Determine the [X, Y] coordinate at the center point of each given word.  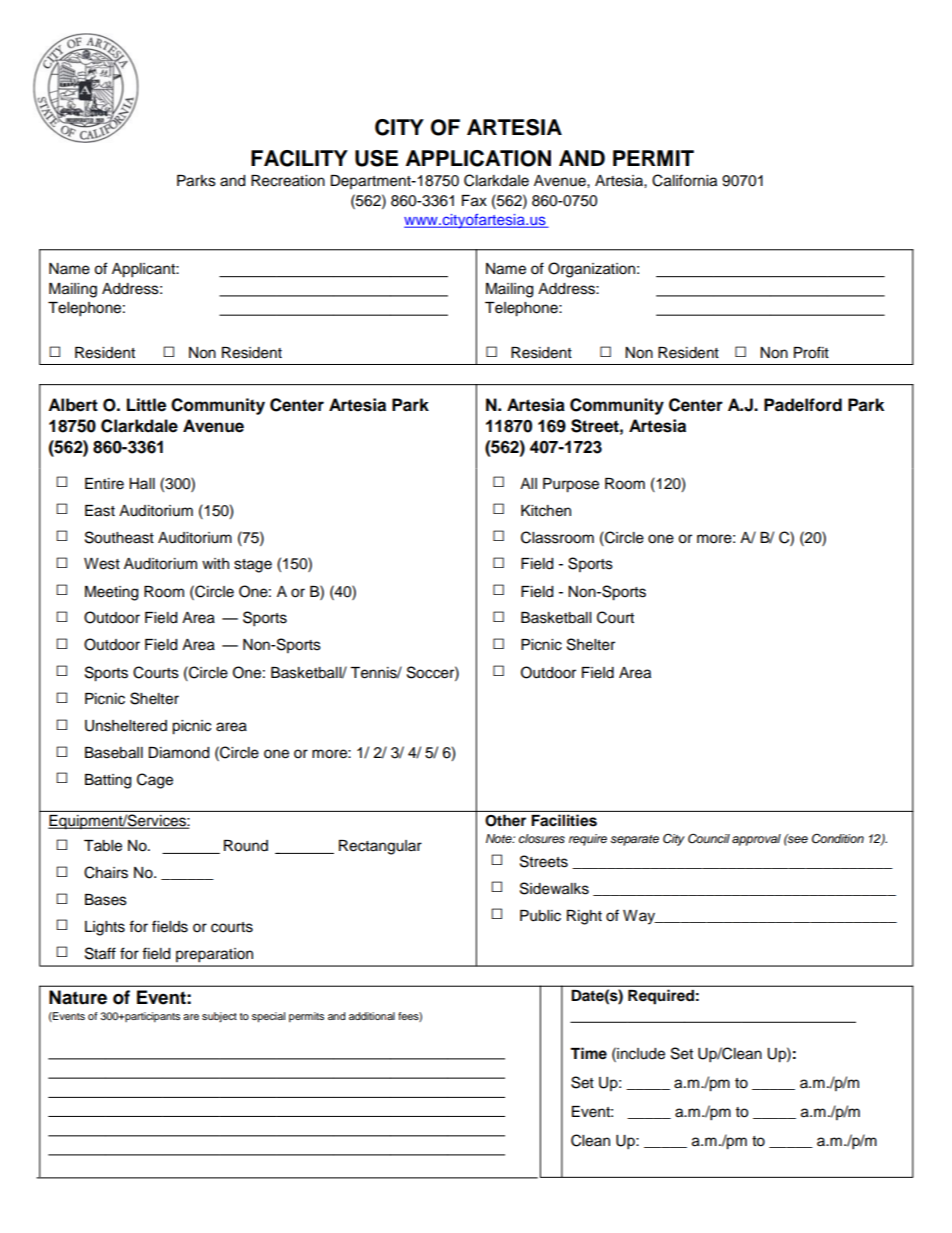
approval [756, 840]
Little [146, 405]
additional [372, 1016]
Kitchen [546, 511]
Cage [155, 781]
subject [219, 1017]
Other [505, 821]
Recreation [288, 181]
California [684, 180]
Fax [474, 201]
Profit [811, 352]
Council [709, 838]
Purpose [571, 485]
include [640, 1053]
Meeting [111, 593]
